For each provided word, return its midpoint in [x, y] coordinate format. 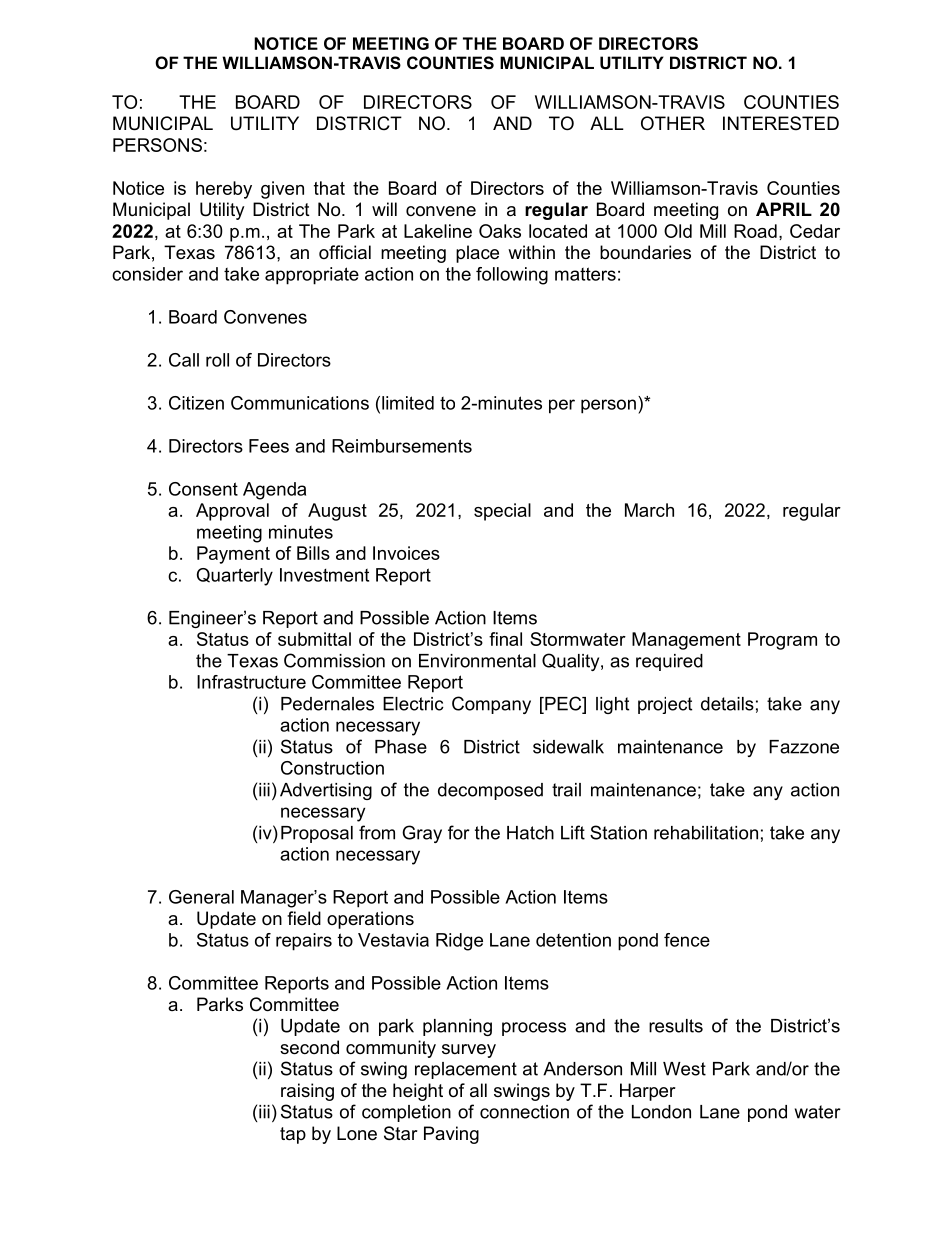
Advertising [326, 791]
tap [293, 1135]
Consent [203, 489]
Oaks [500, 231]
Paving [451, 1135]
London [661, 1112]
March [649, 510]
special [502, 512]
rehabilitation [706, 833]
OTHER [673, 123]
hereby [224, 190]
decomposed [490, 791]
